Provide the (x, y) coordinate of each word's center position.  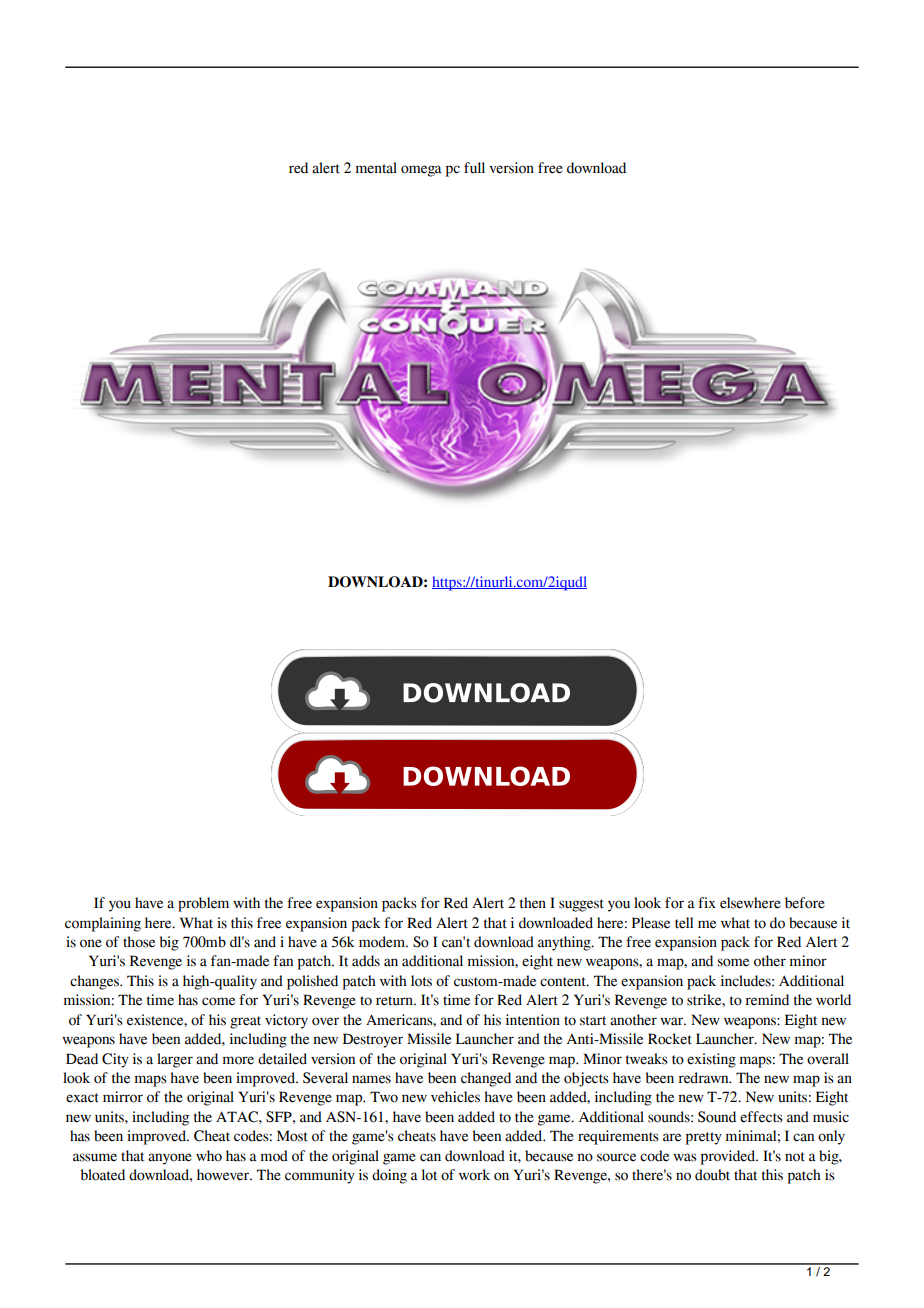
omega (421, 171)
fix (707, 902)
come (218, 1001)
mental (376, 168)
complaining (103, 924)
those (139, 942)
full (474, 168)
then (533, 903)
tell (684, 923)
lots (421, 981)
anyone (170, 1159)
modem (383, 942)
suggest (581, 905)
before (805, 903)
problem (203, 904)
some (733, 962)
